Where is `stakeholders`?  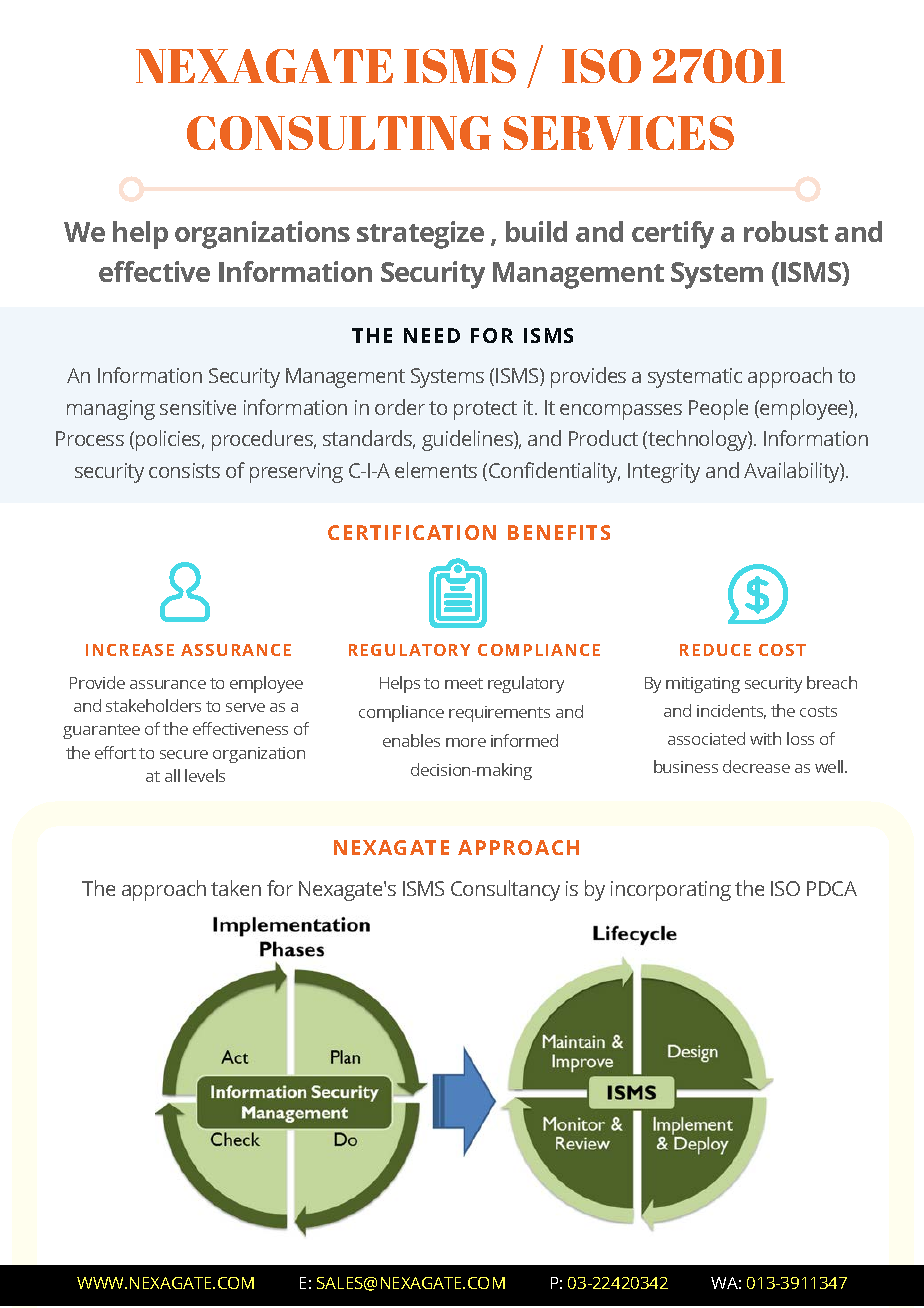
stakeholders is located at coordinates (153, 705).
